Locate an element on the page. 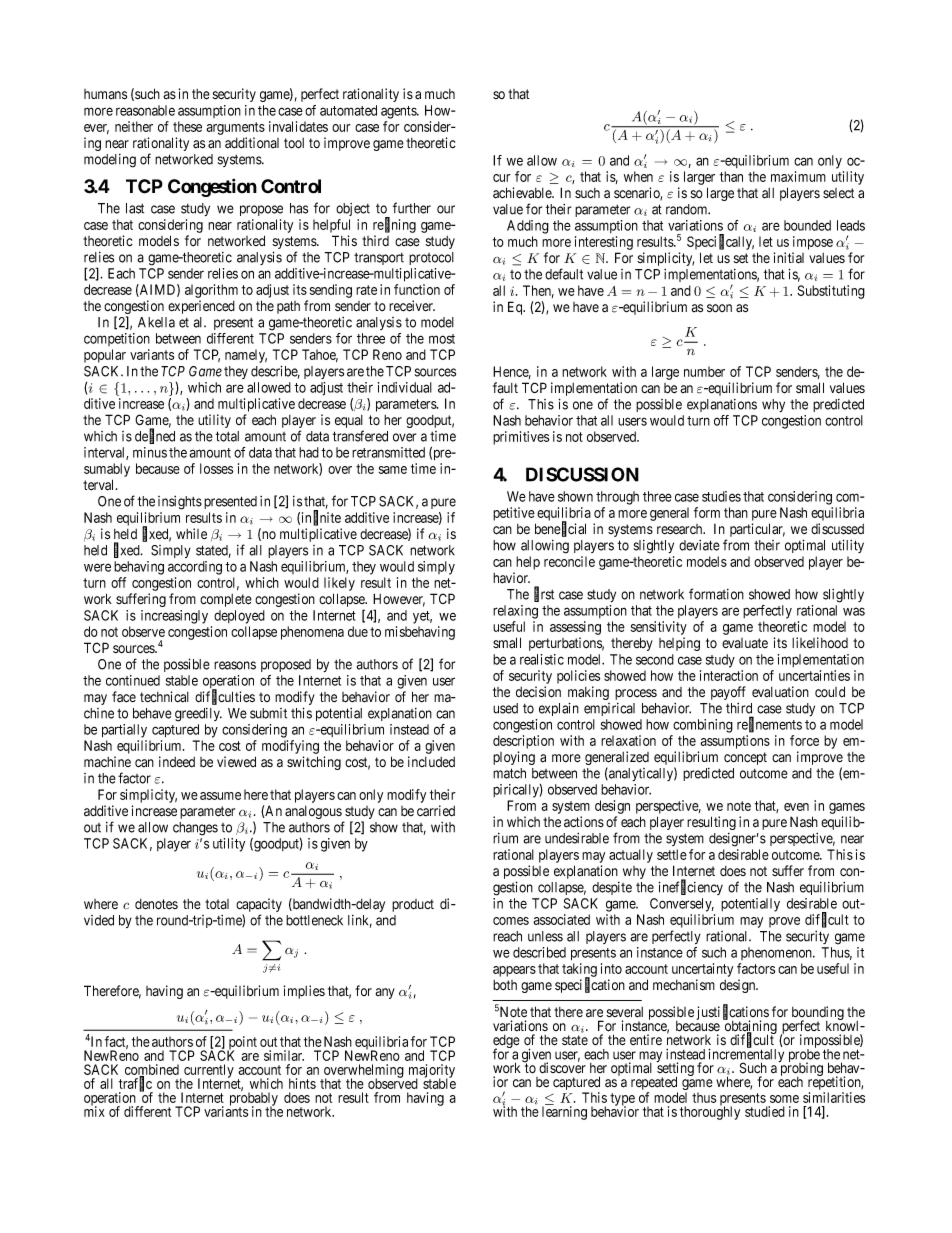 The image size is (952, 1233). even is located at coordinates (796, 807).
